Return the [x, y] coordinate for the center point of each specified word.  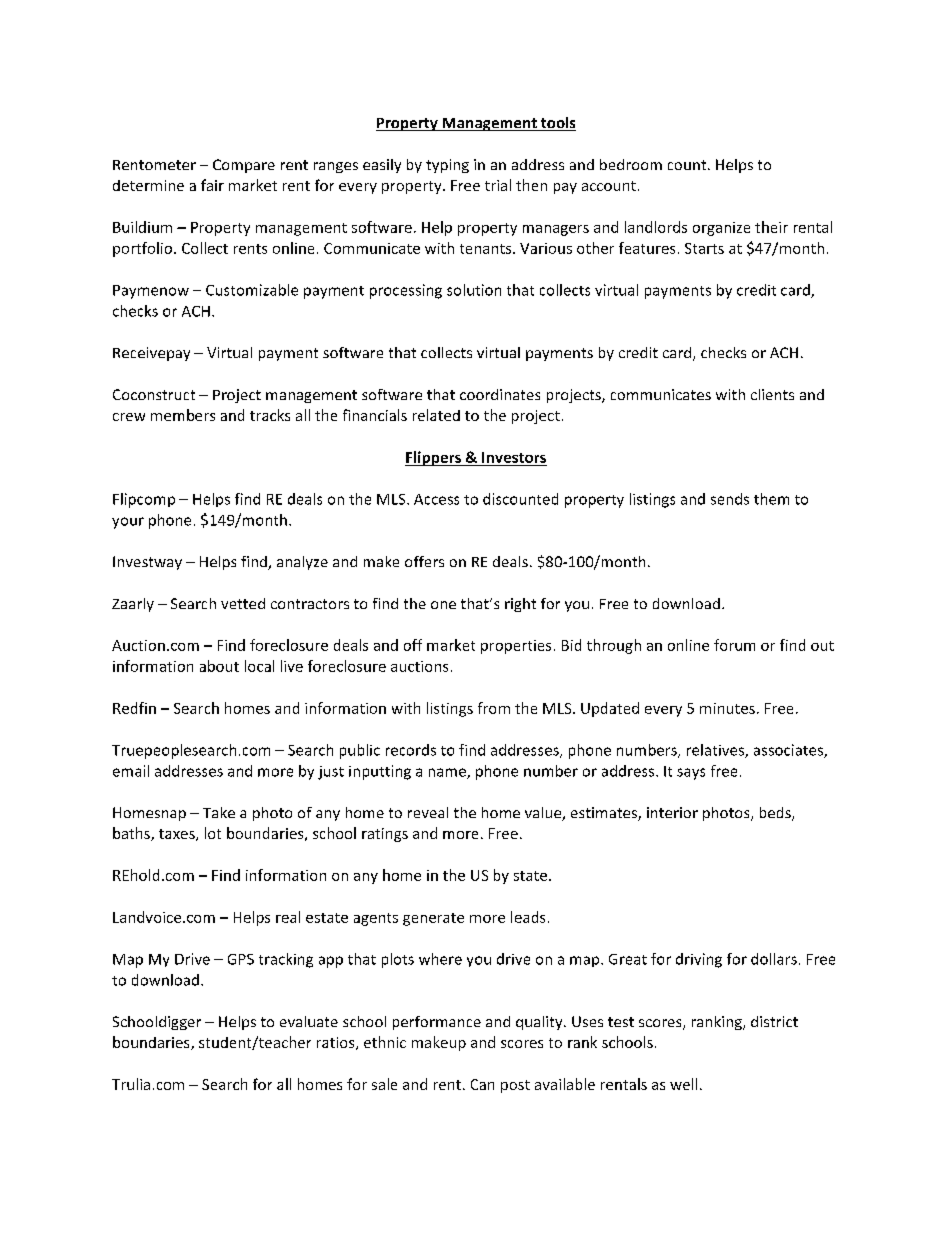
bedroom [631, 164]
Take [219, 812]
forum [734, 645]
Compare [244, 166]
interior [672, 812]
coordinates [500, 394]
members [183, 415]
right [520, 605]
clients [772, 394]
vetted [243, 603]
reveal [428, 812]
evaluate [309, 1021]
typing [447, 166]
